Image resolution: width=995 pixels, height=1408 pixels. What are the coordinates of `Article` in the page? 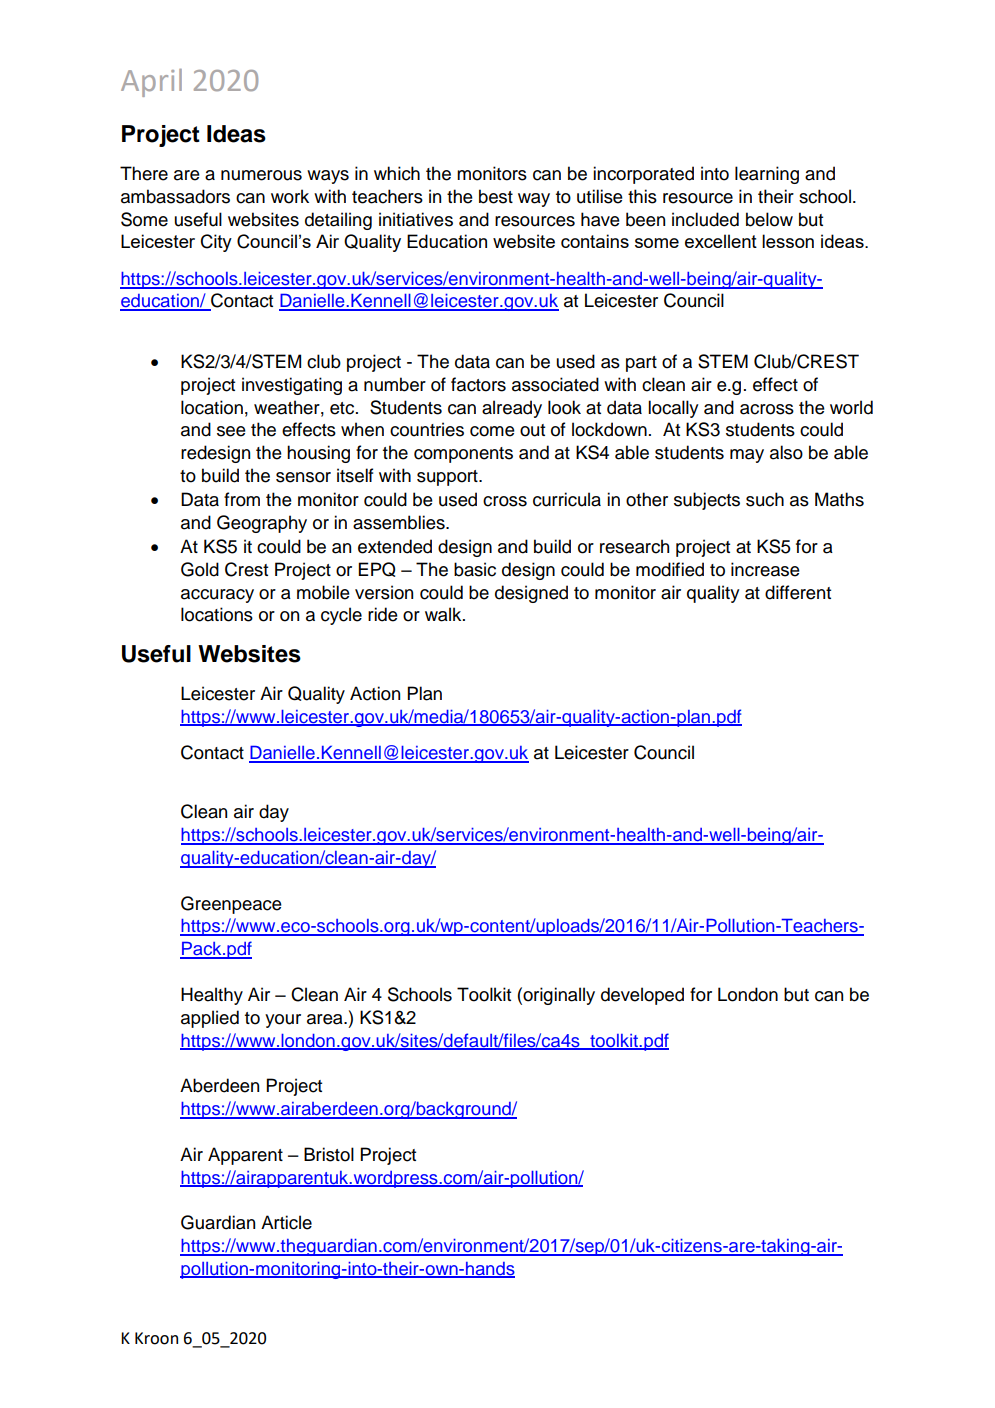 It's located at (286, 1222).
